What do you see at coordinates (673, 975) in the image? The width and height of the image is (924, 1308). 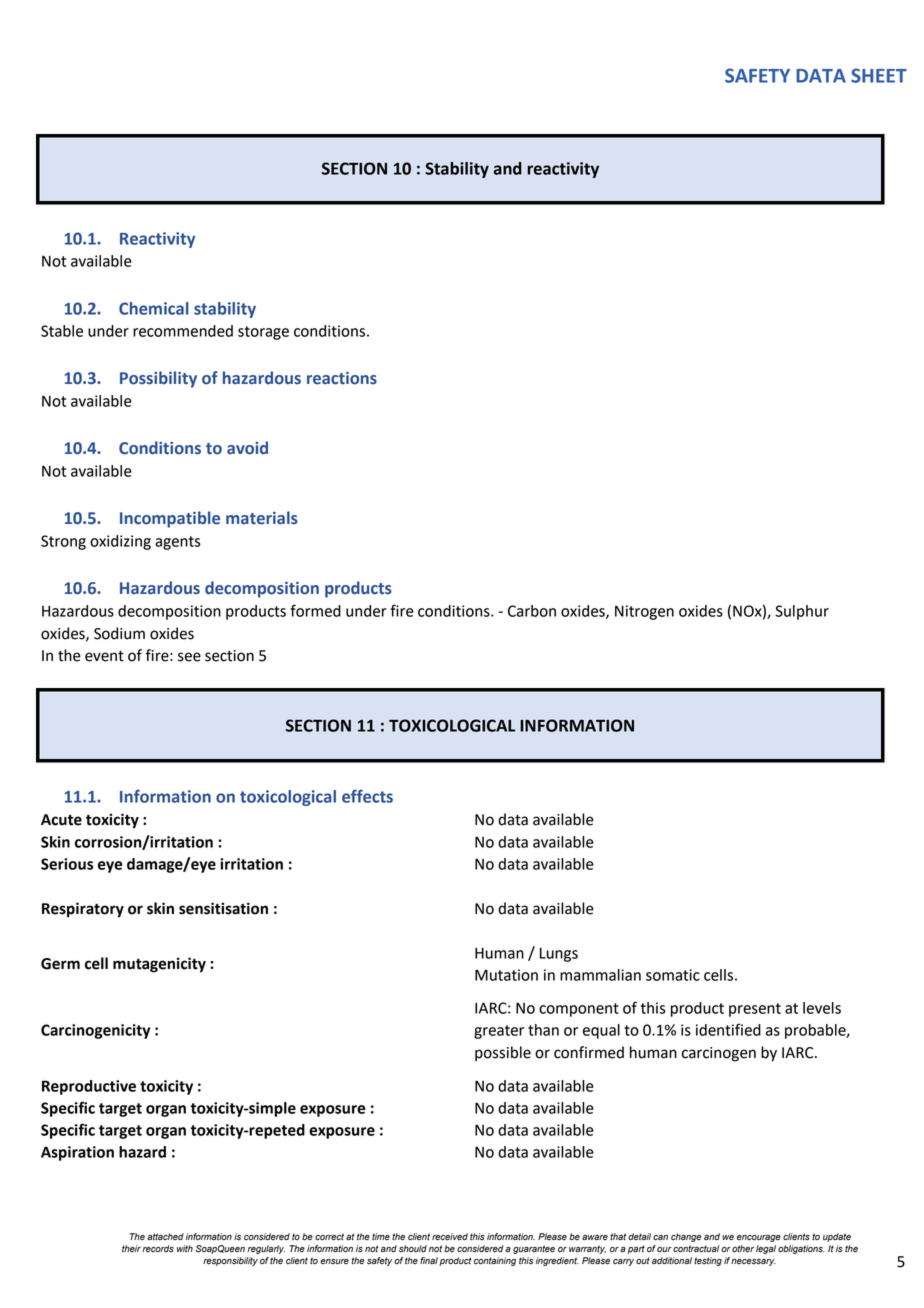 I see `somatic` at bounding box center [673, 975].
